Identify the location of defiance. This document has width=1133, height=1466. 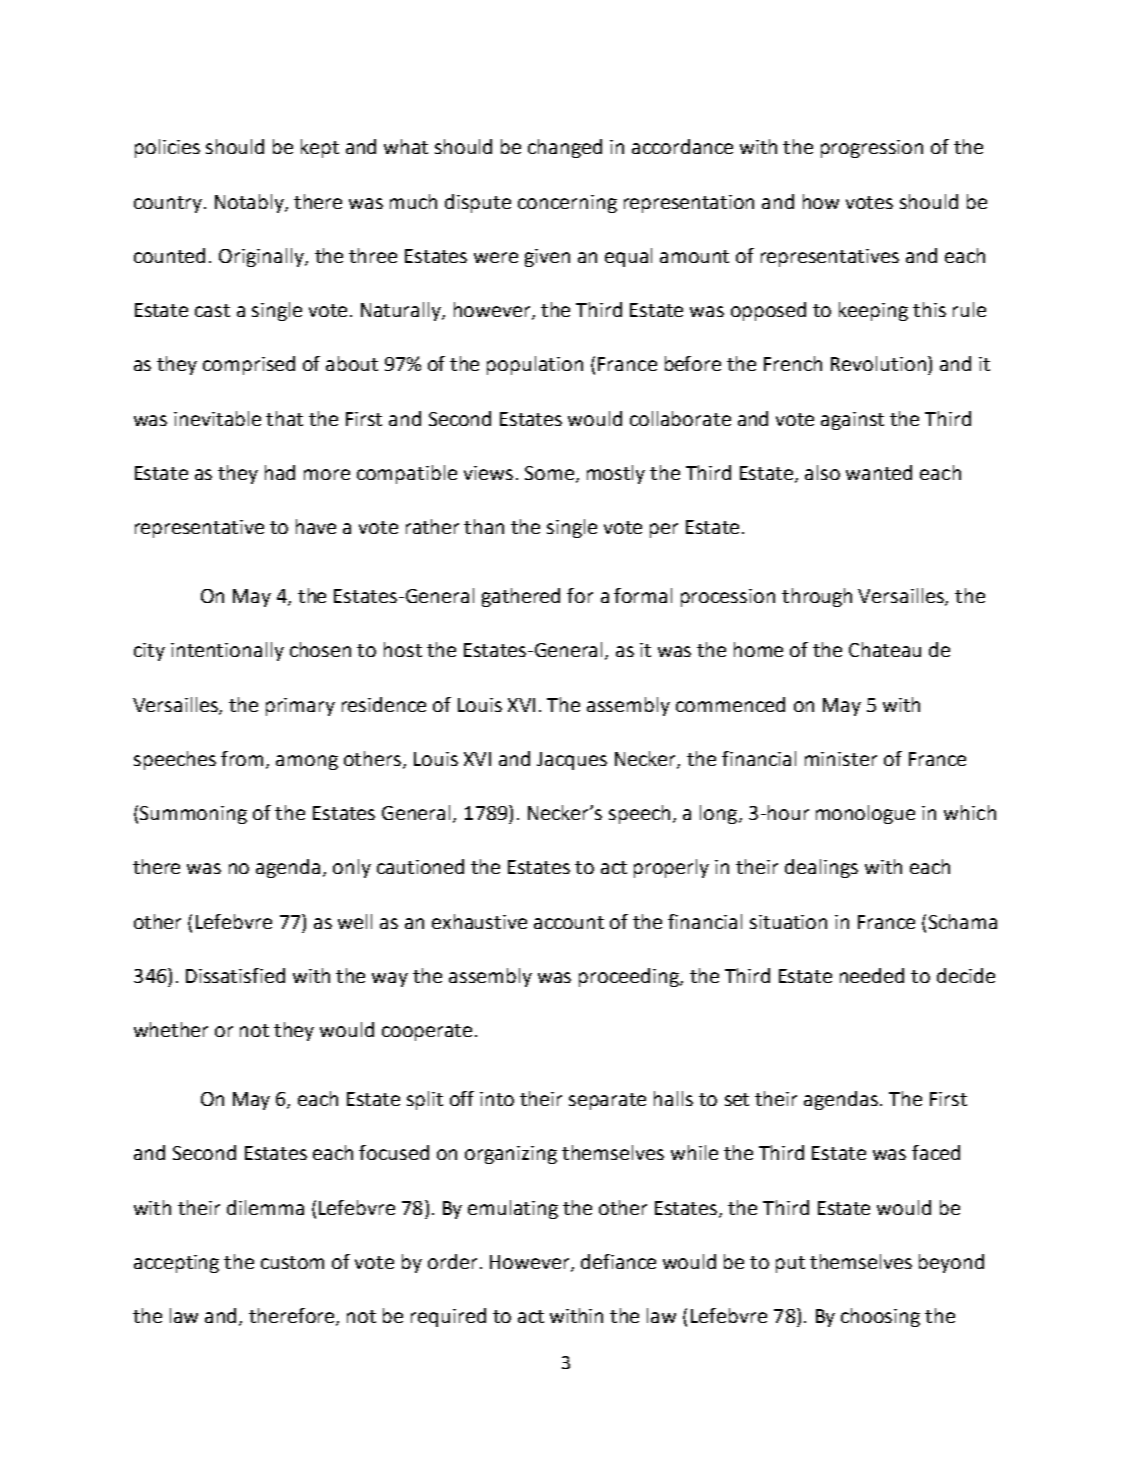
(618, 1261).
